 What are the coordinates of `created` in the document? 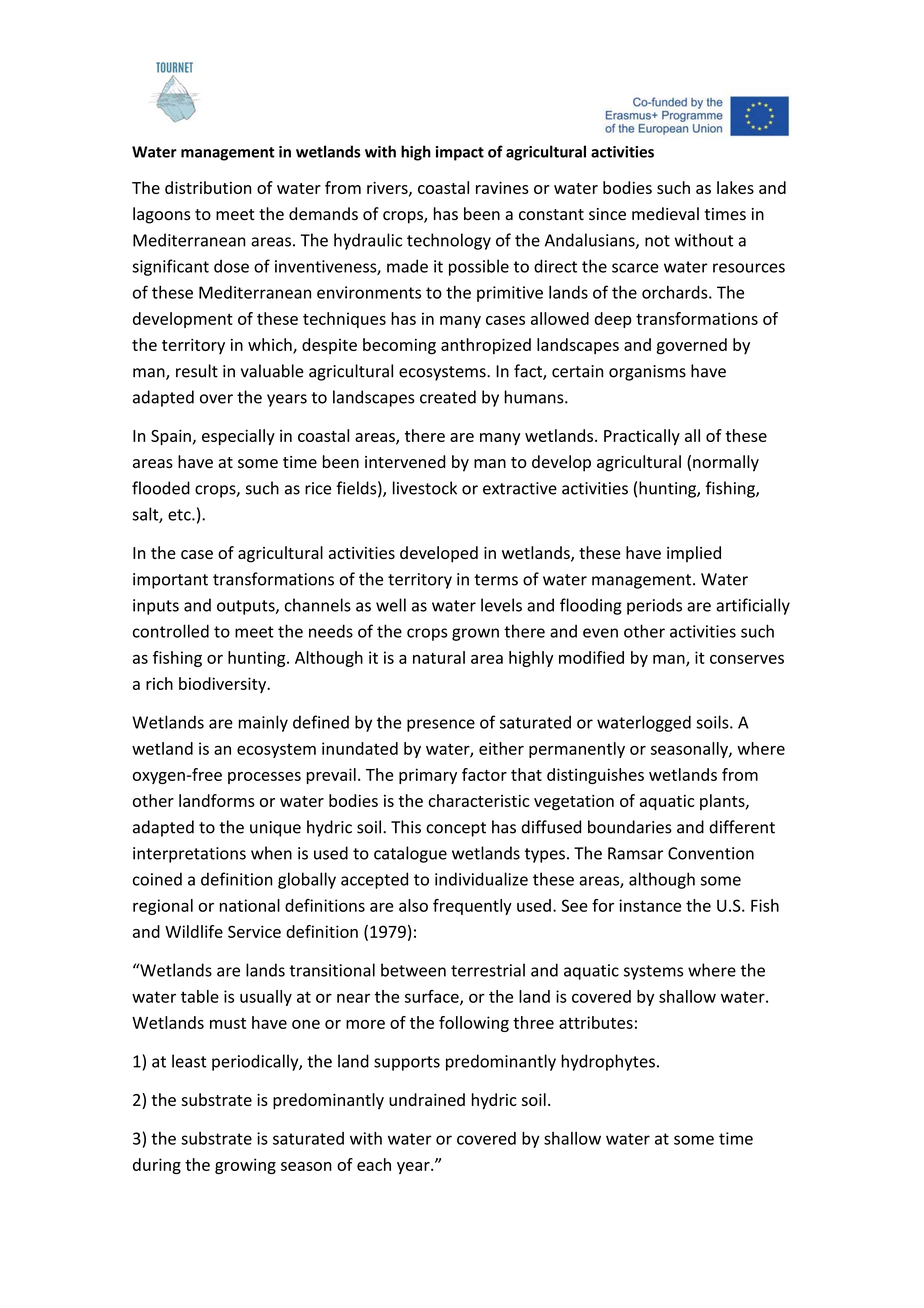 It's located at (448, 397).
